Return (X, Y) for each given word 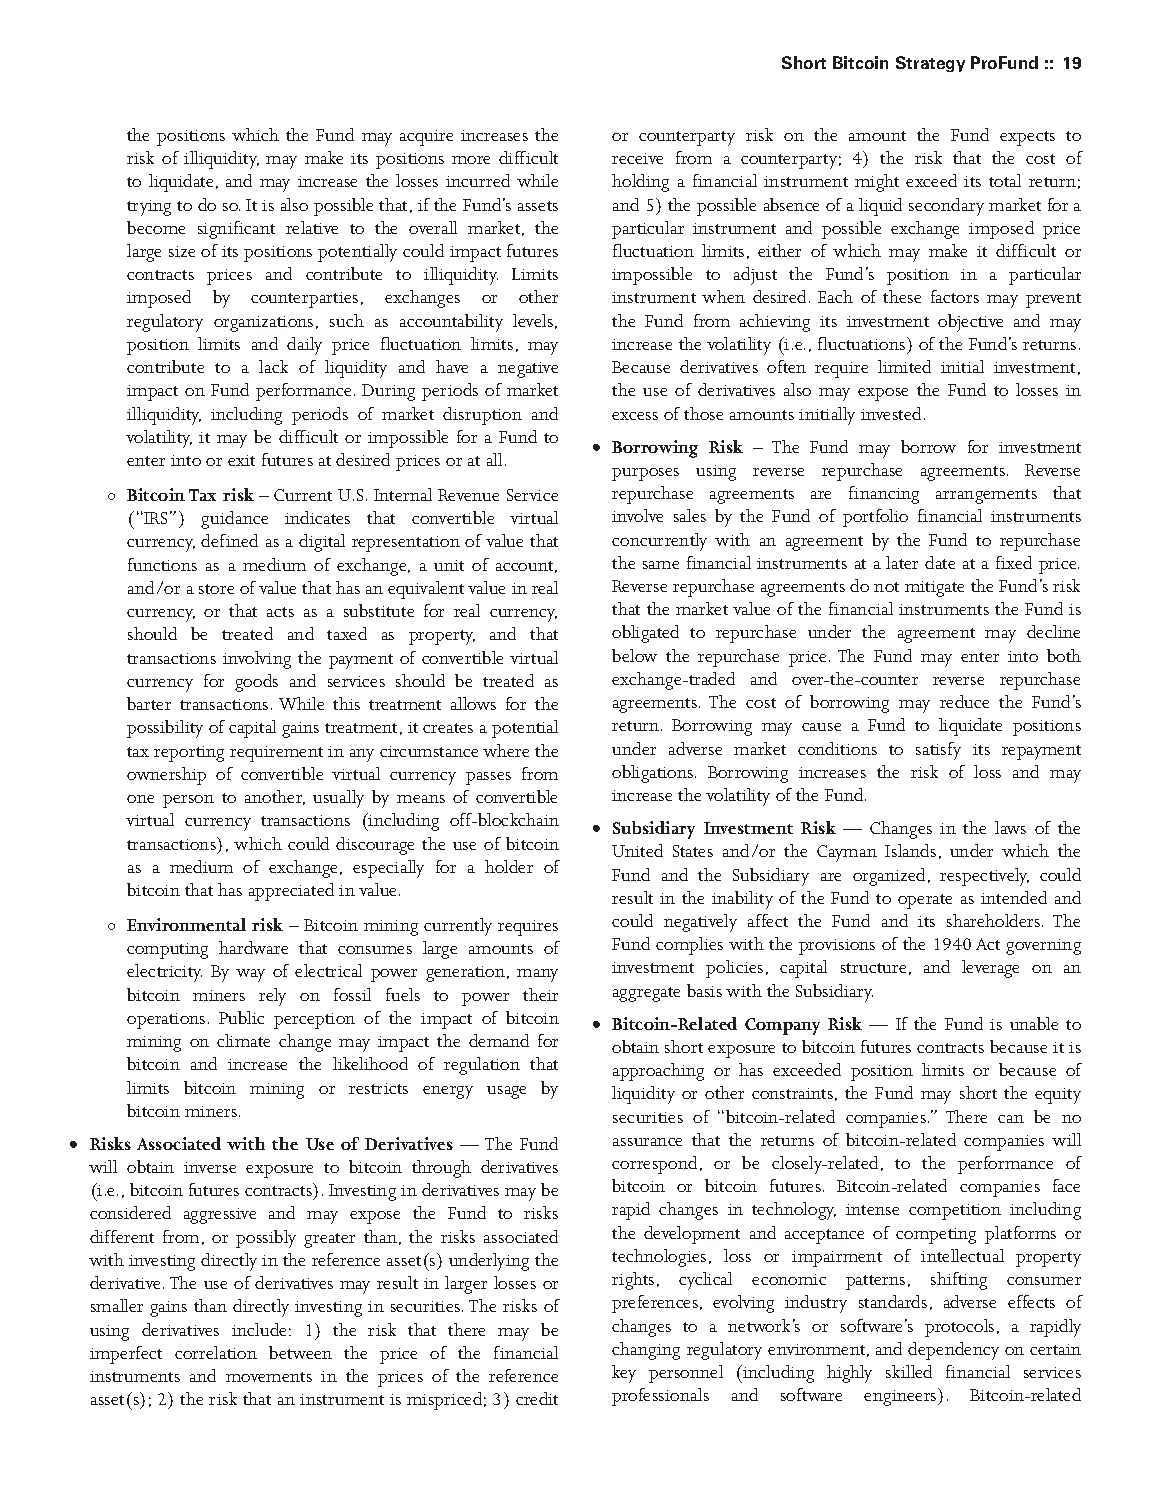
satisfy (938, 751)
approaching (658, 1072)
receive (637, 158)
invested (893, 413)
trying (149, 208)
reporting (189, 754)
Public (241, 1017)
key (624, 1374)
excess (635, 416)
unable (1034, 1023)
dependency (953, 1351)
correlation (216, 1352)
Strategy (930, 64)
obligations (654, 774)
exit (241, 460)
